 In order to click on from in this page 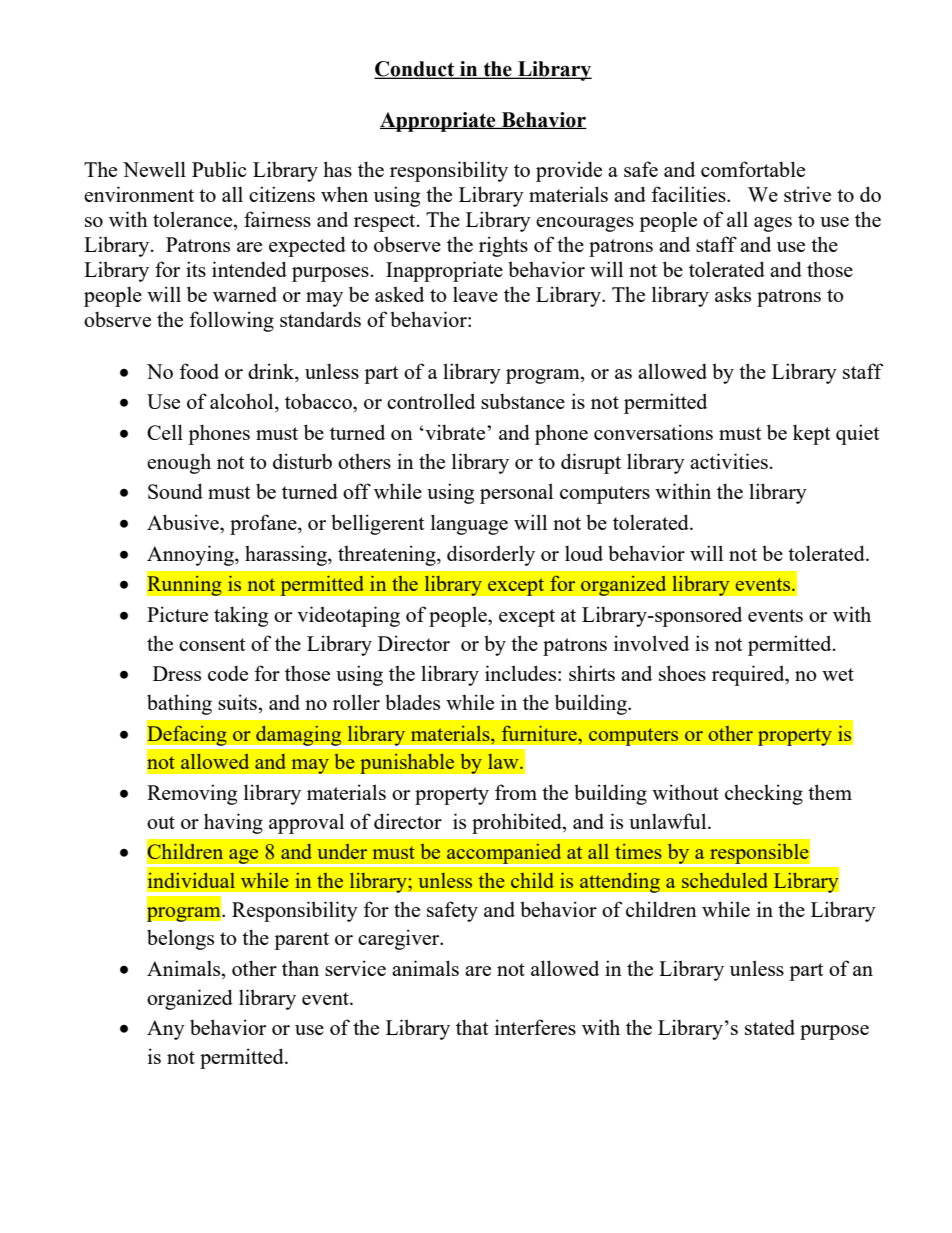, I will do `click(516, 792)`.
